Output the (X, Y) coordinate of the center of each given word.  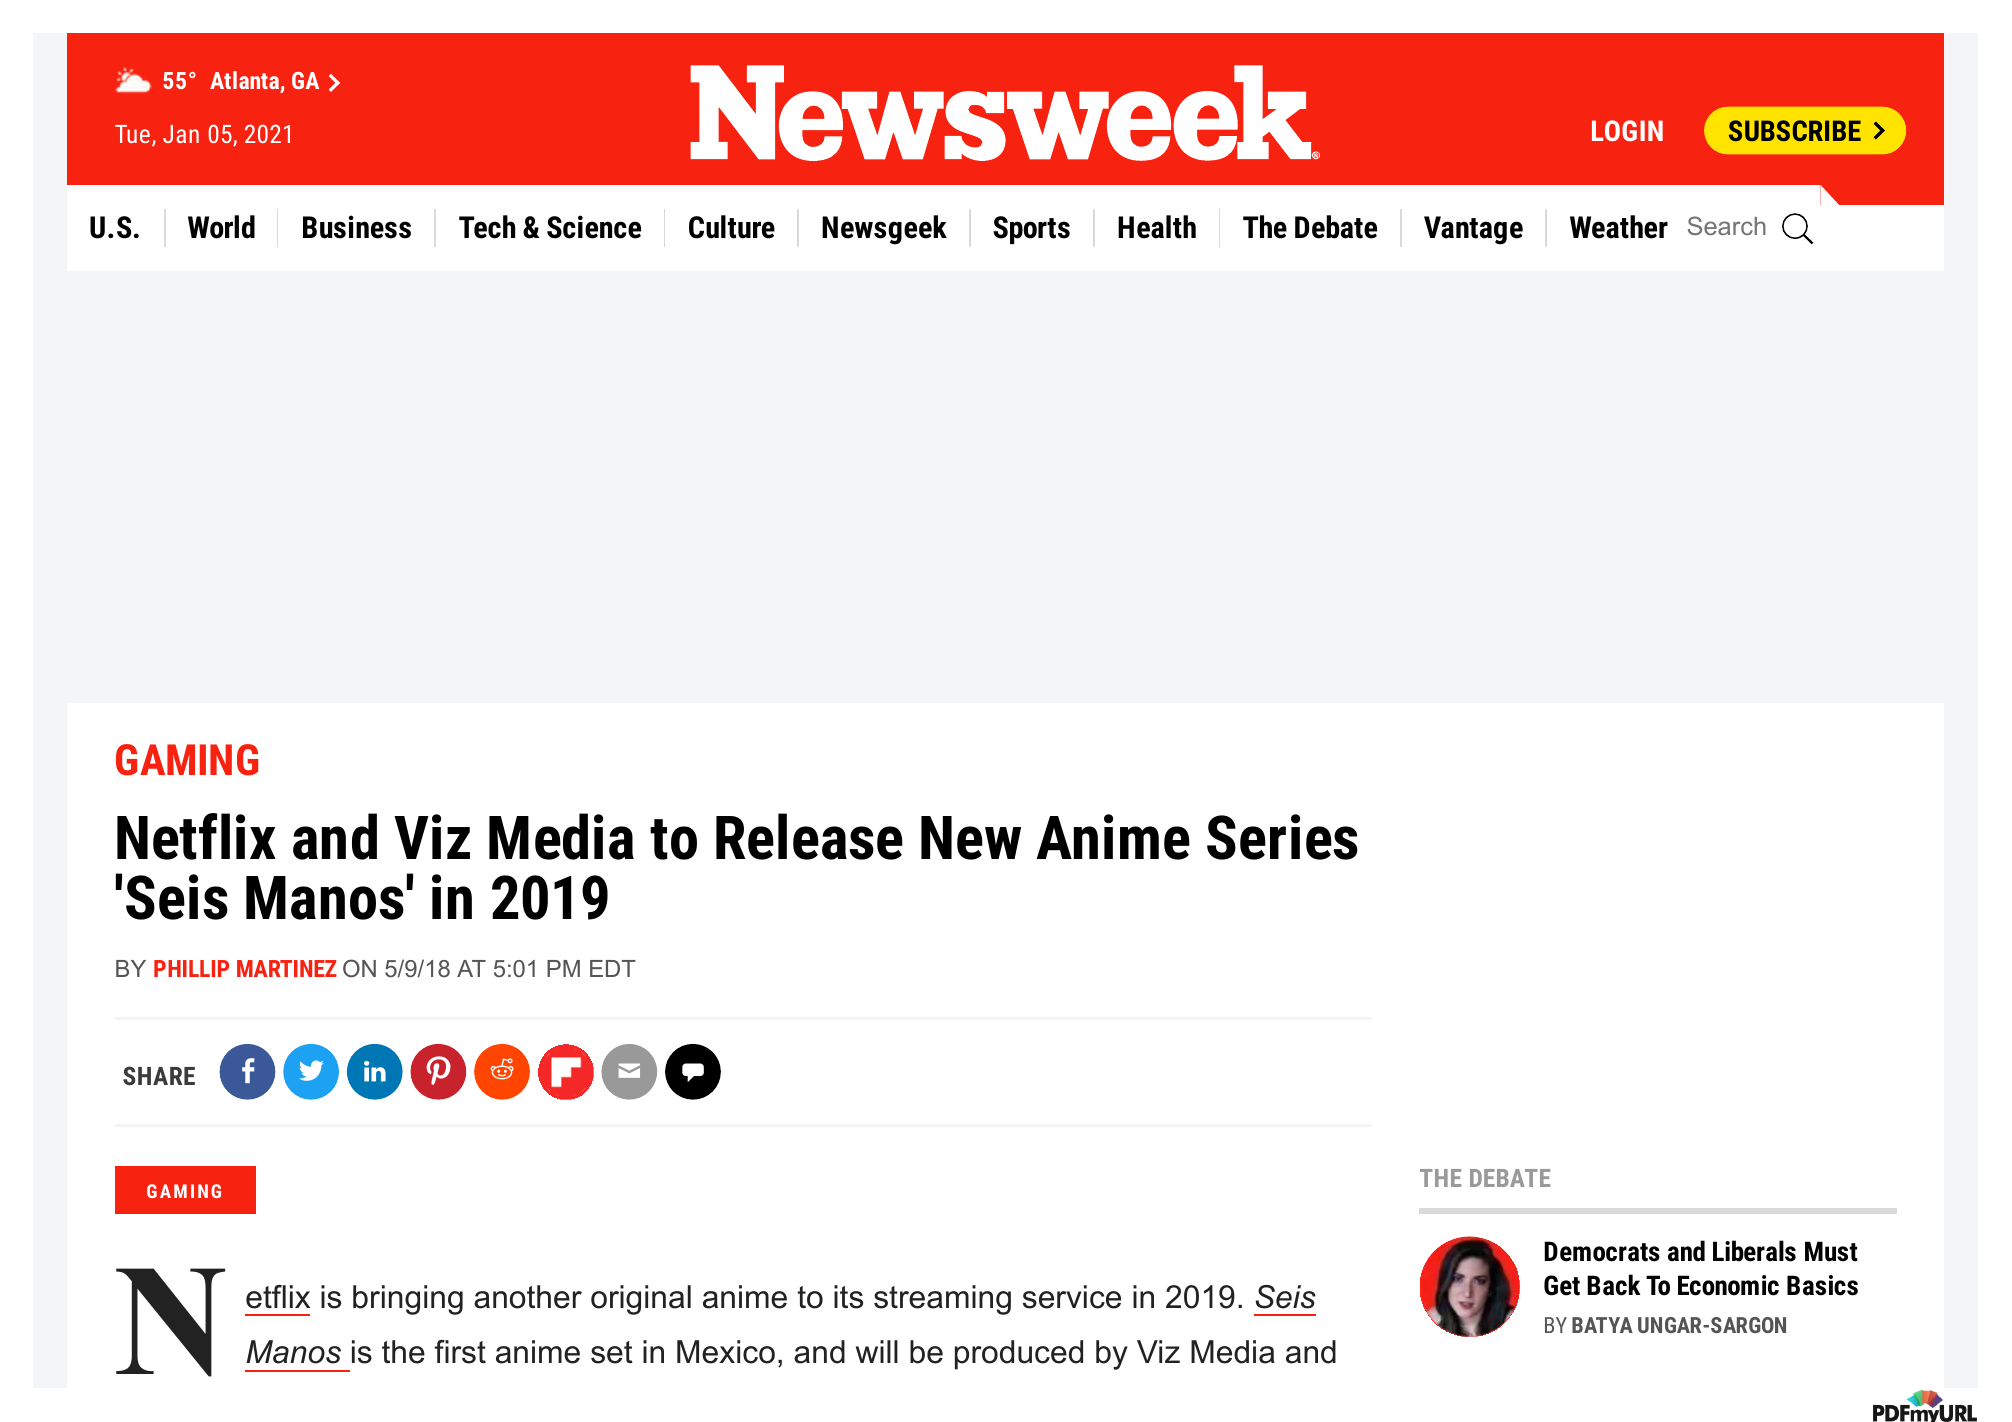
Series (1282, 837)
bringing (408, 1300)
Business (357, 227)
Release (809, 836)
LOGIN (1627, 130)
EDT (613, 968)
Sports (1031, 230)
